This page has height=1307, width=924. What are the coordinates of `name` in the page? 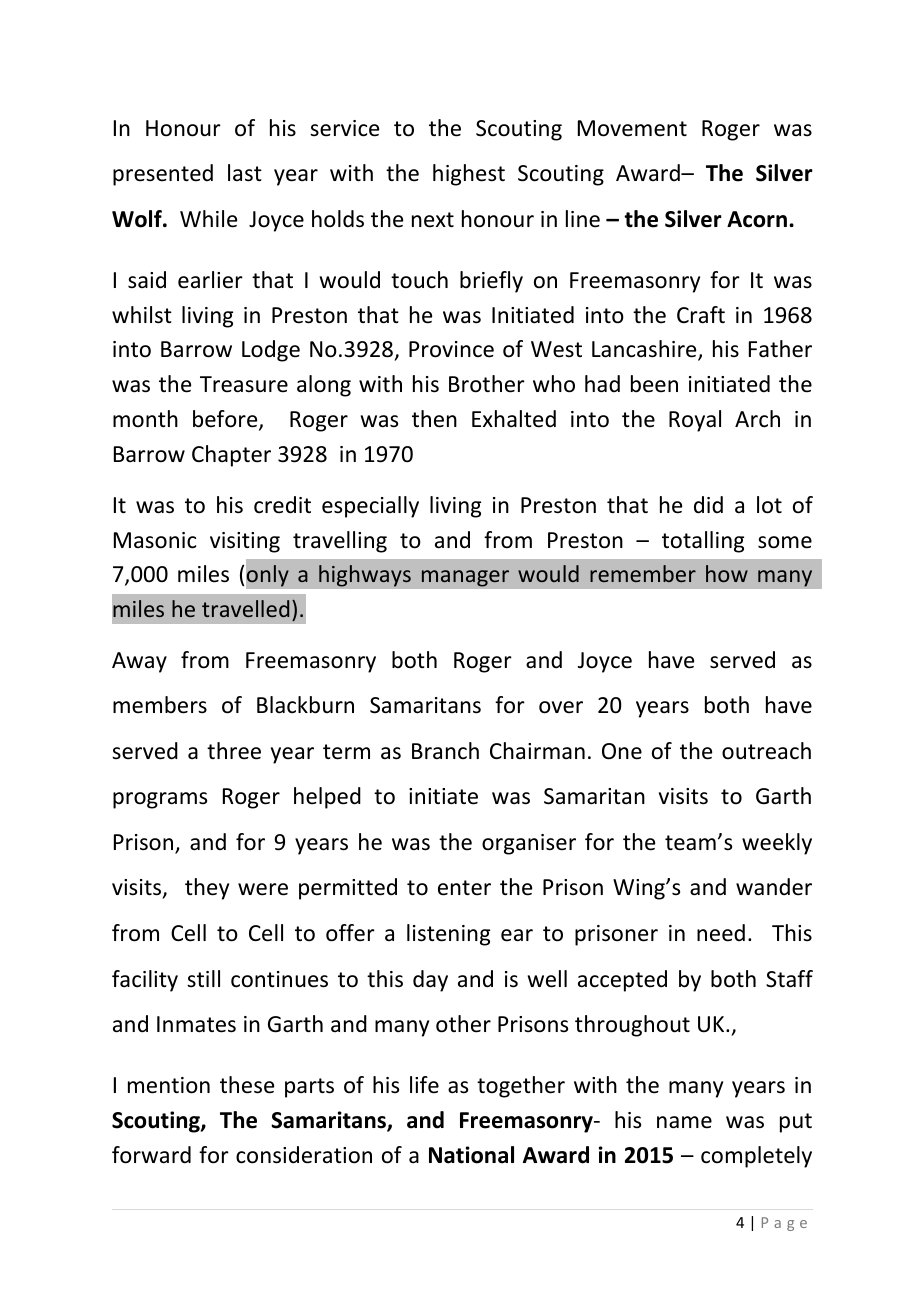 It's located at (684, 1122).
